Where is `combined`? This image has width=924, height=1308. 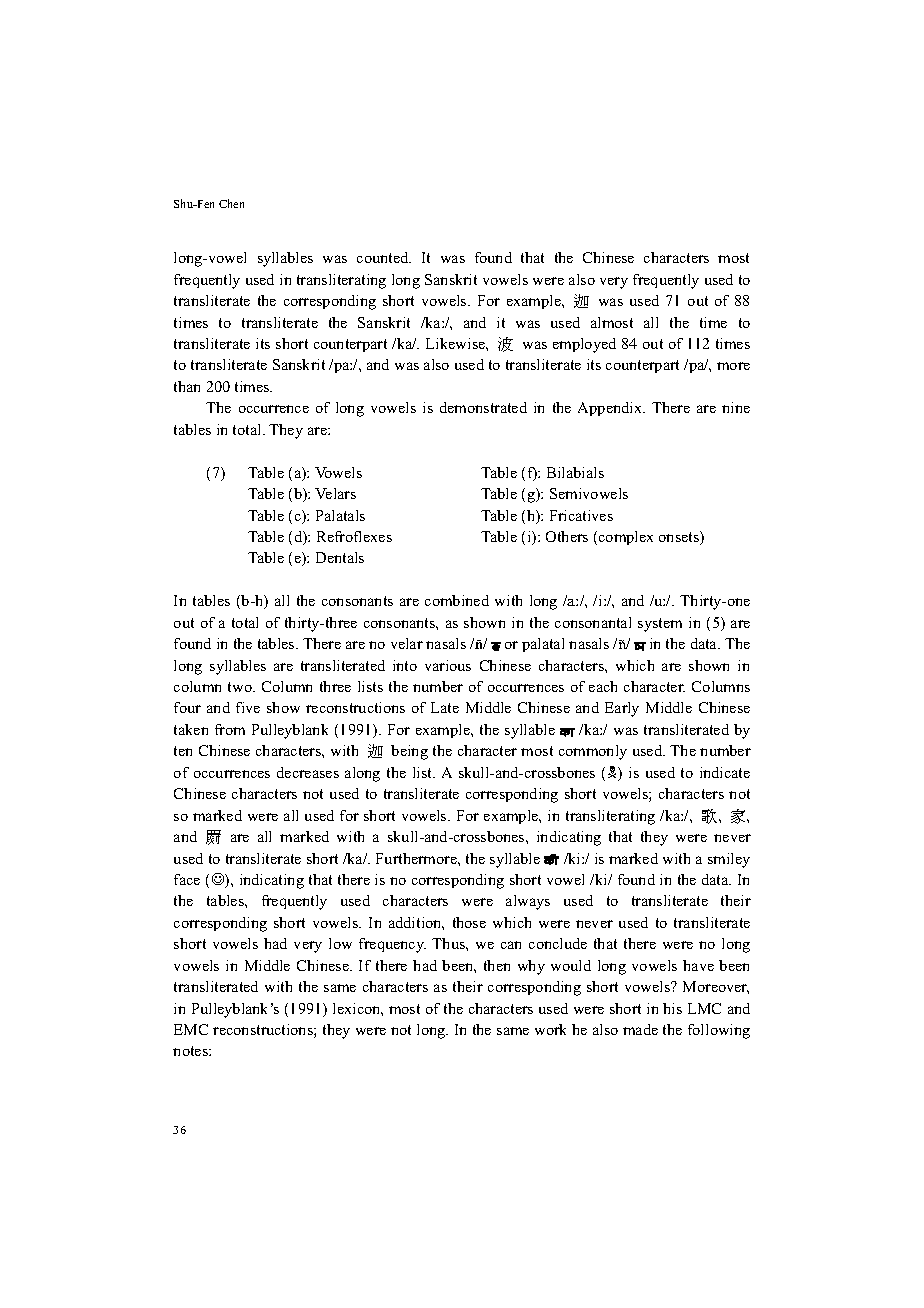
combined is located at coordinates (457, 600).
